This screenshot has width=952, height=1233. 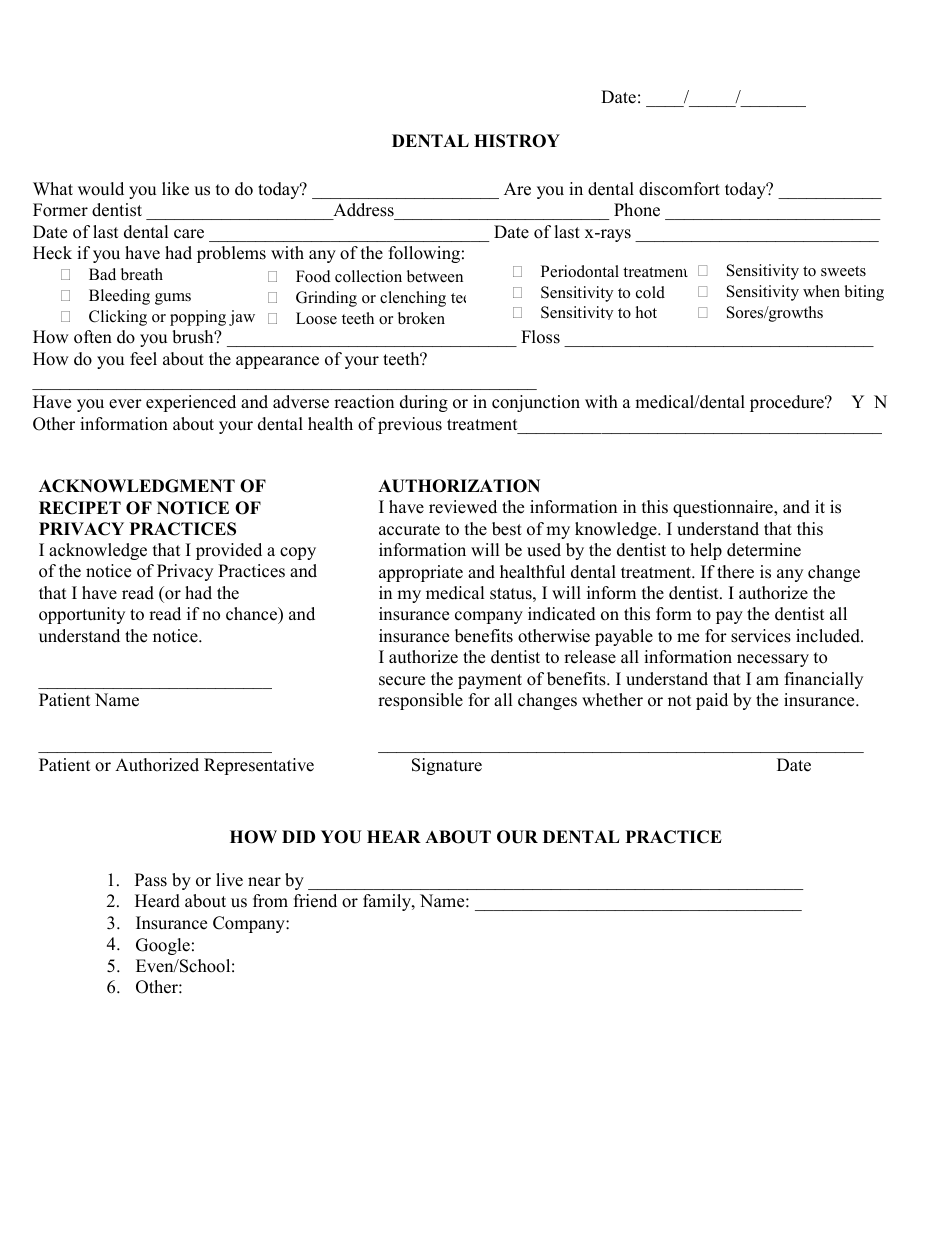 What do you see at coordinates (125, 404) in the screenshot?
I see `ever` at bounding box center [125, 404].
